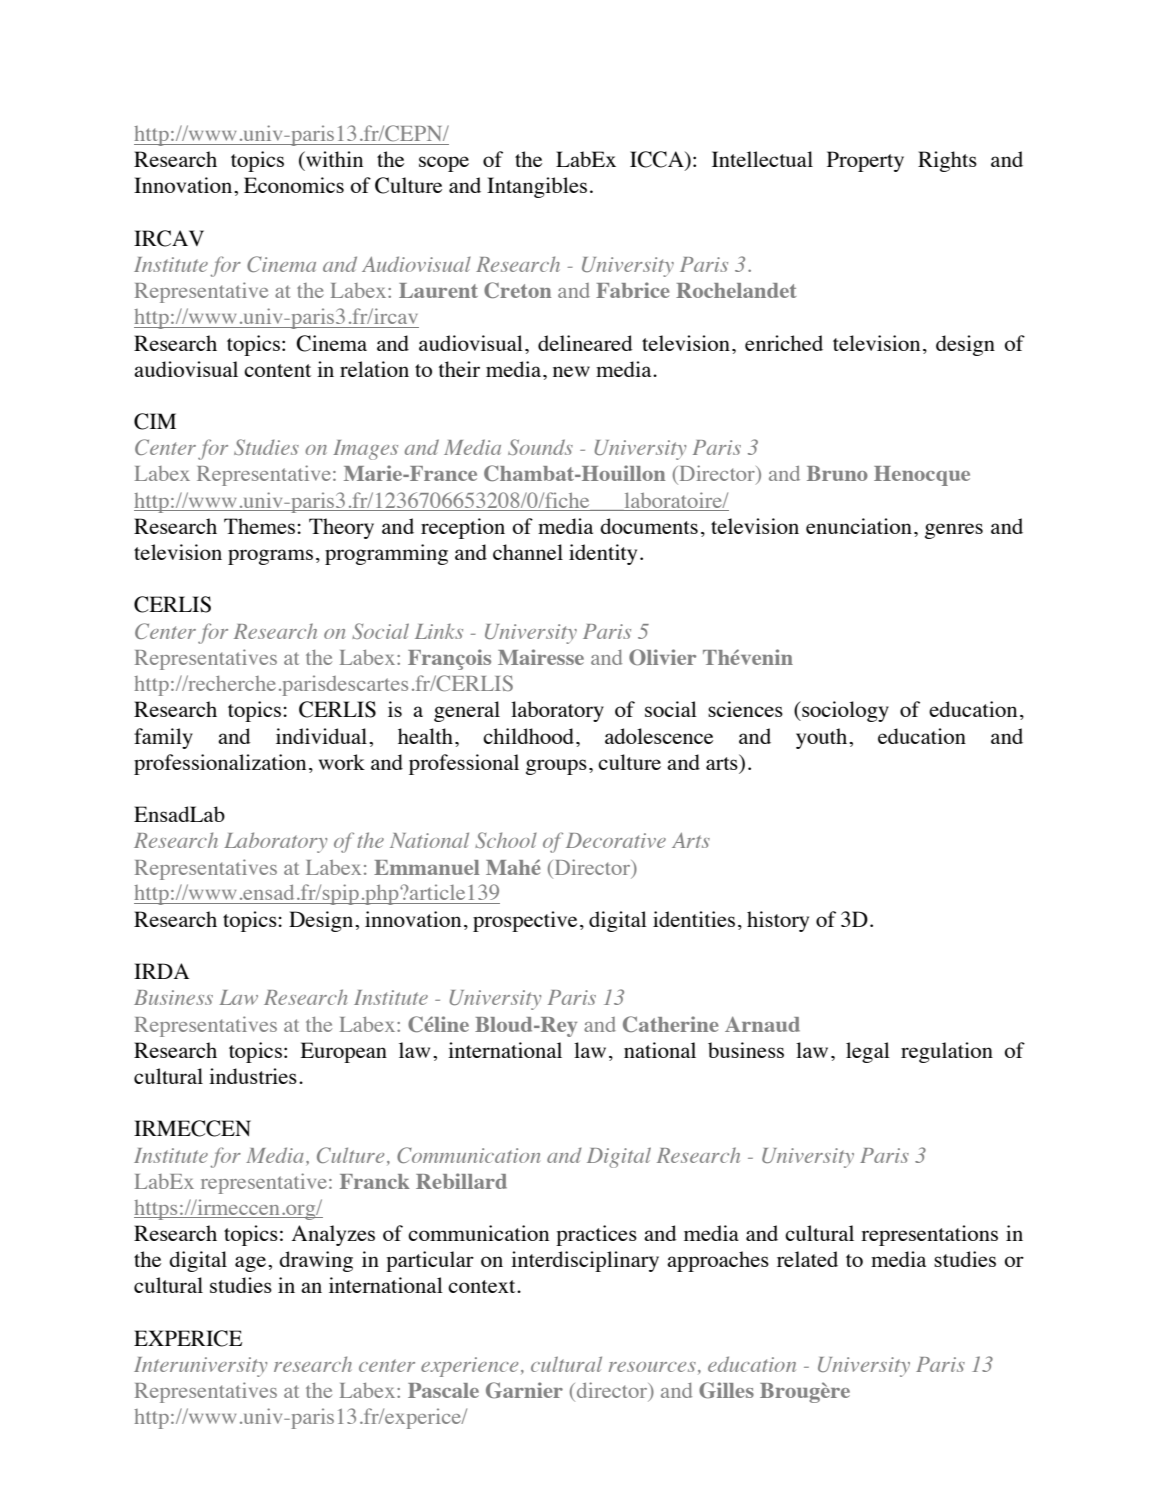 The image size is (1157, 1497). Describe the element at coordinates (859, 526) in the screenshot. I see `enunciation` at that location.
